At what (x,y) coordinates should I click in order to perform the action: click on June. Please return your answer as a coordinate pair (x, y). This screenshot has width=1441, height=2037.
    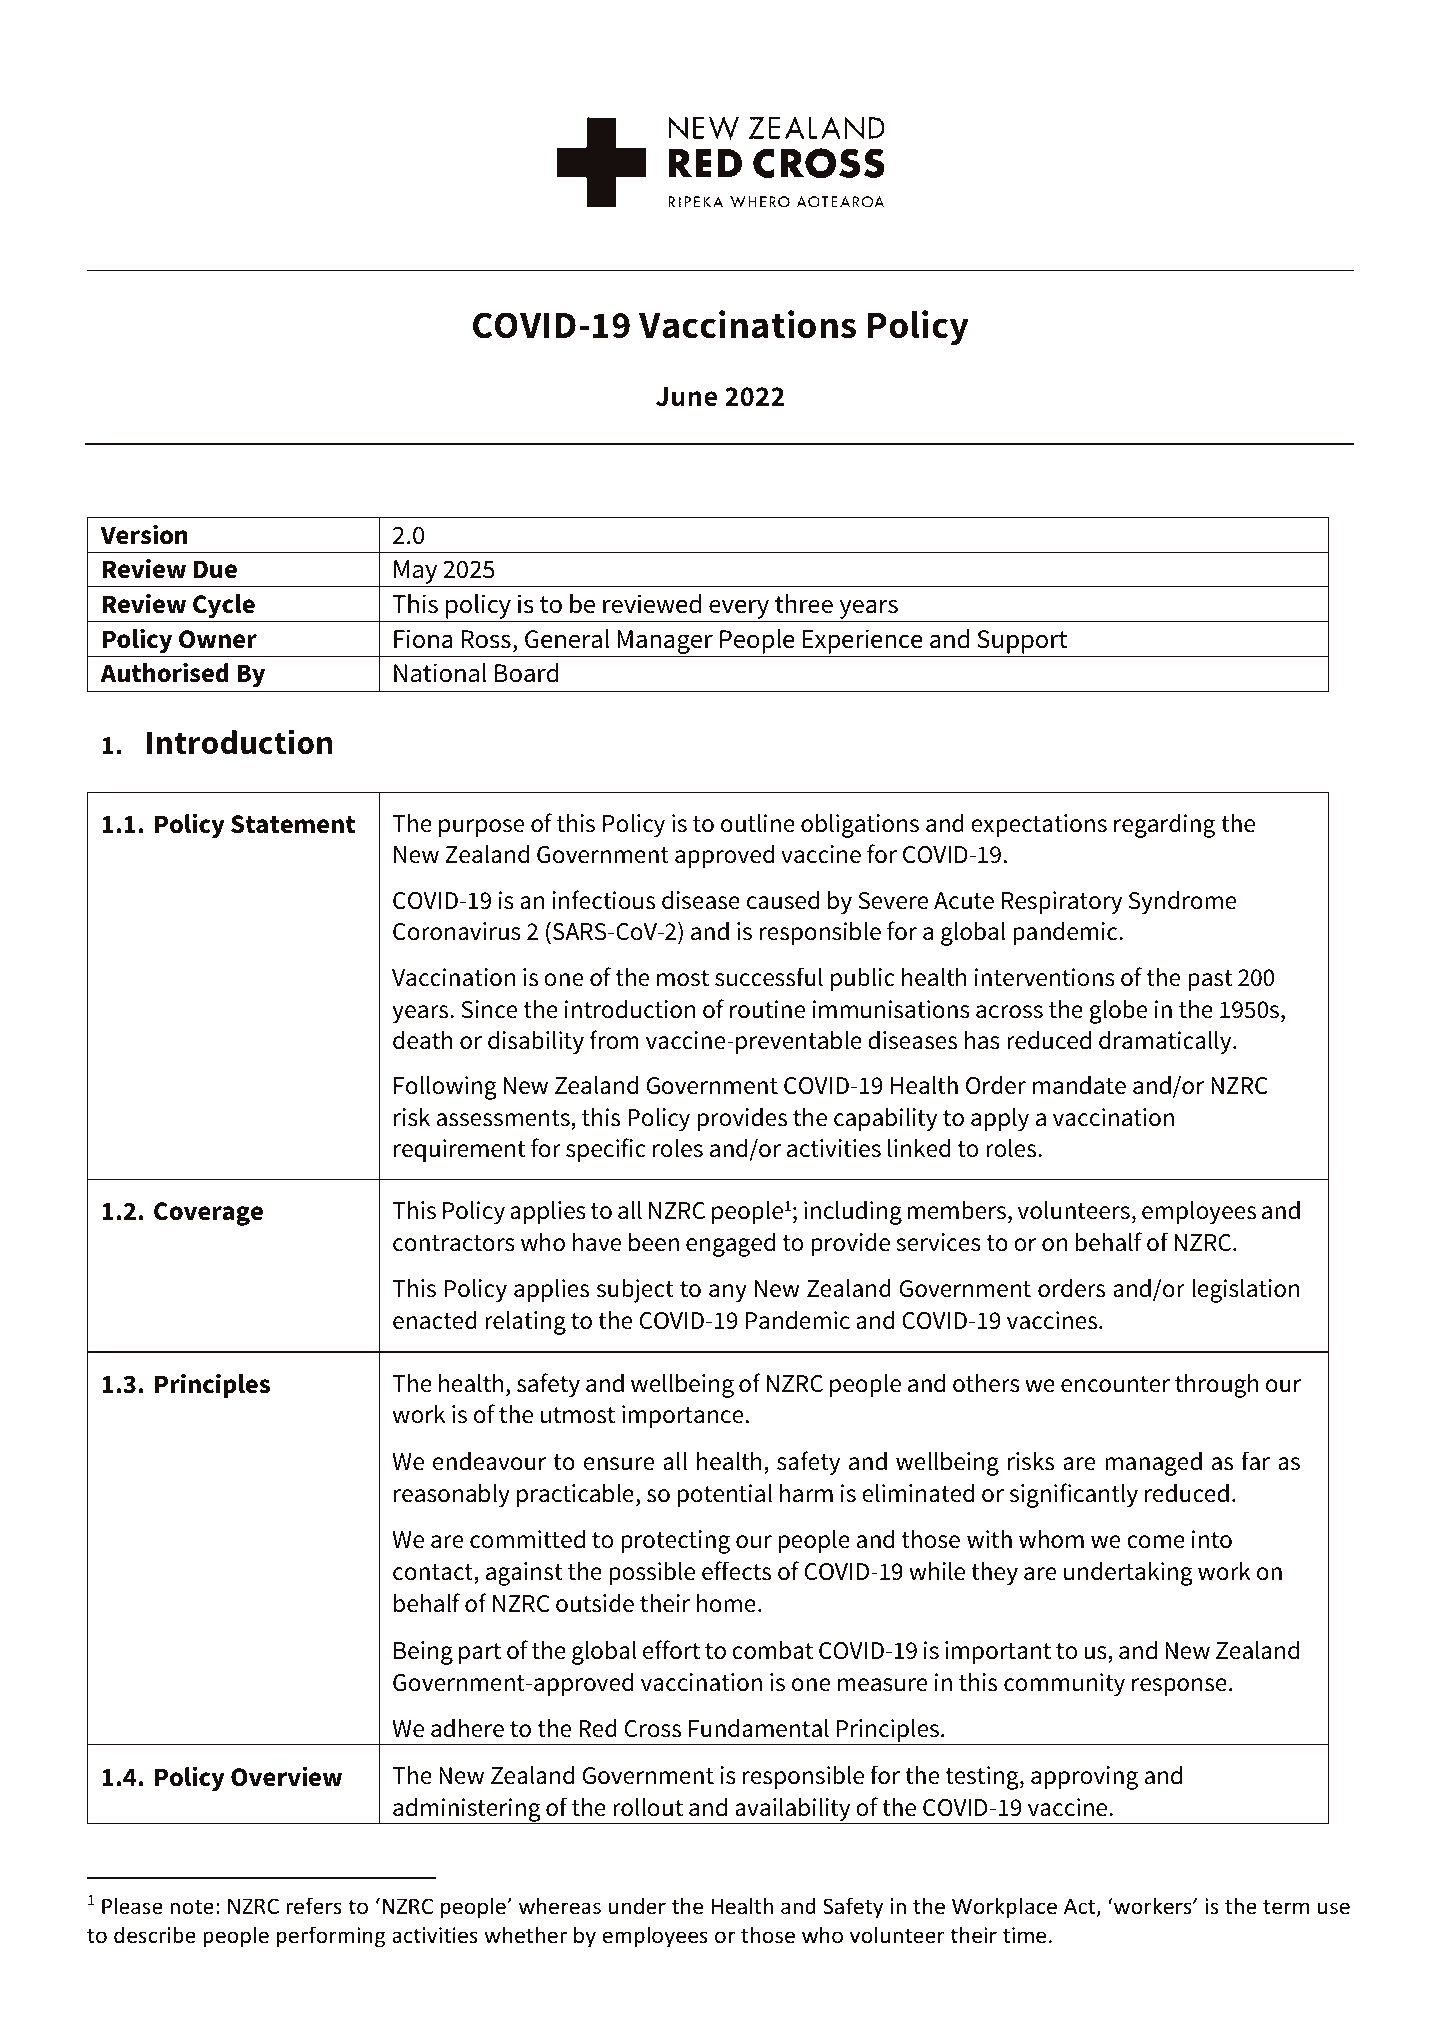
    Looking at the image, I should click on (686, 397).
